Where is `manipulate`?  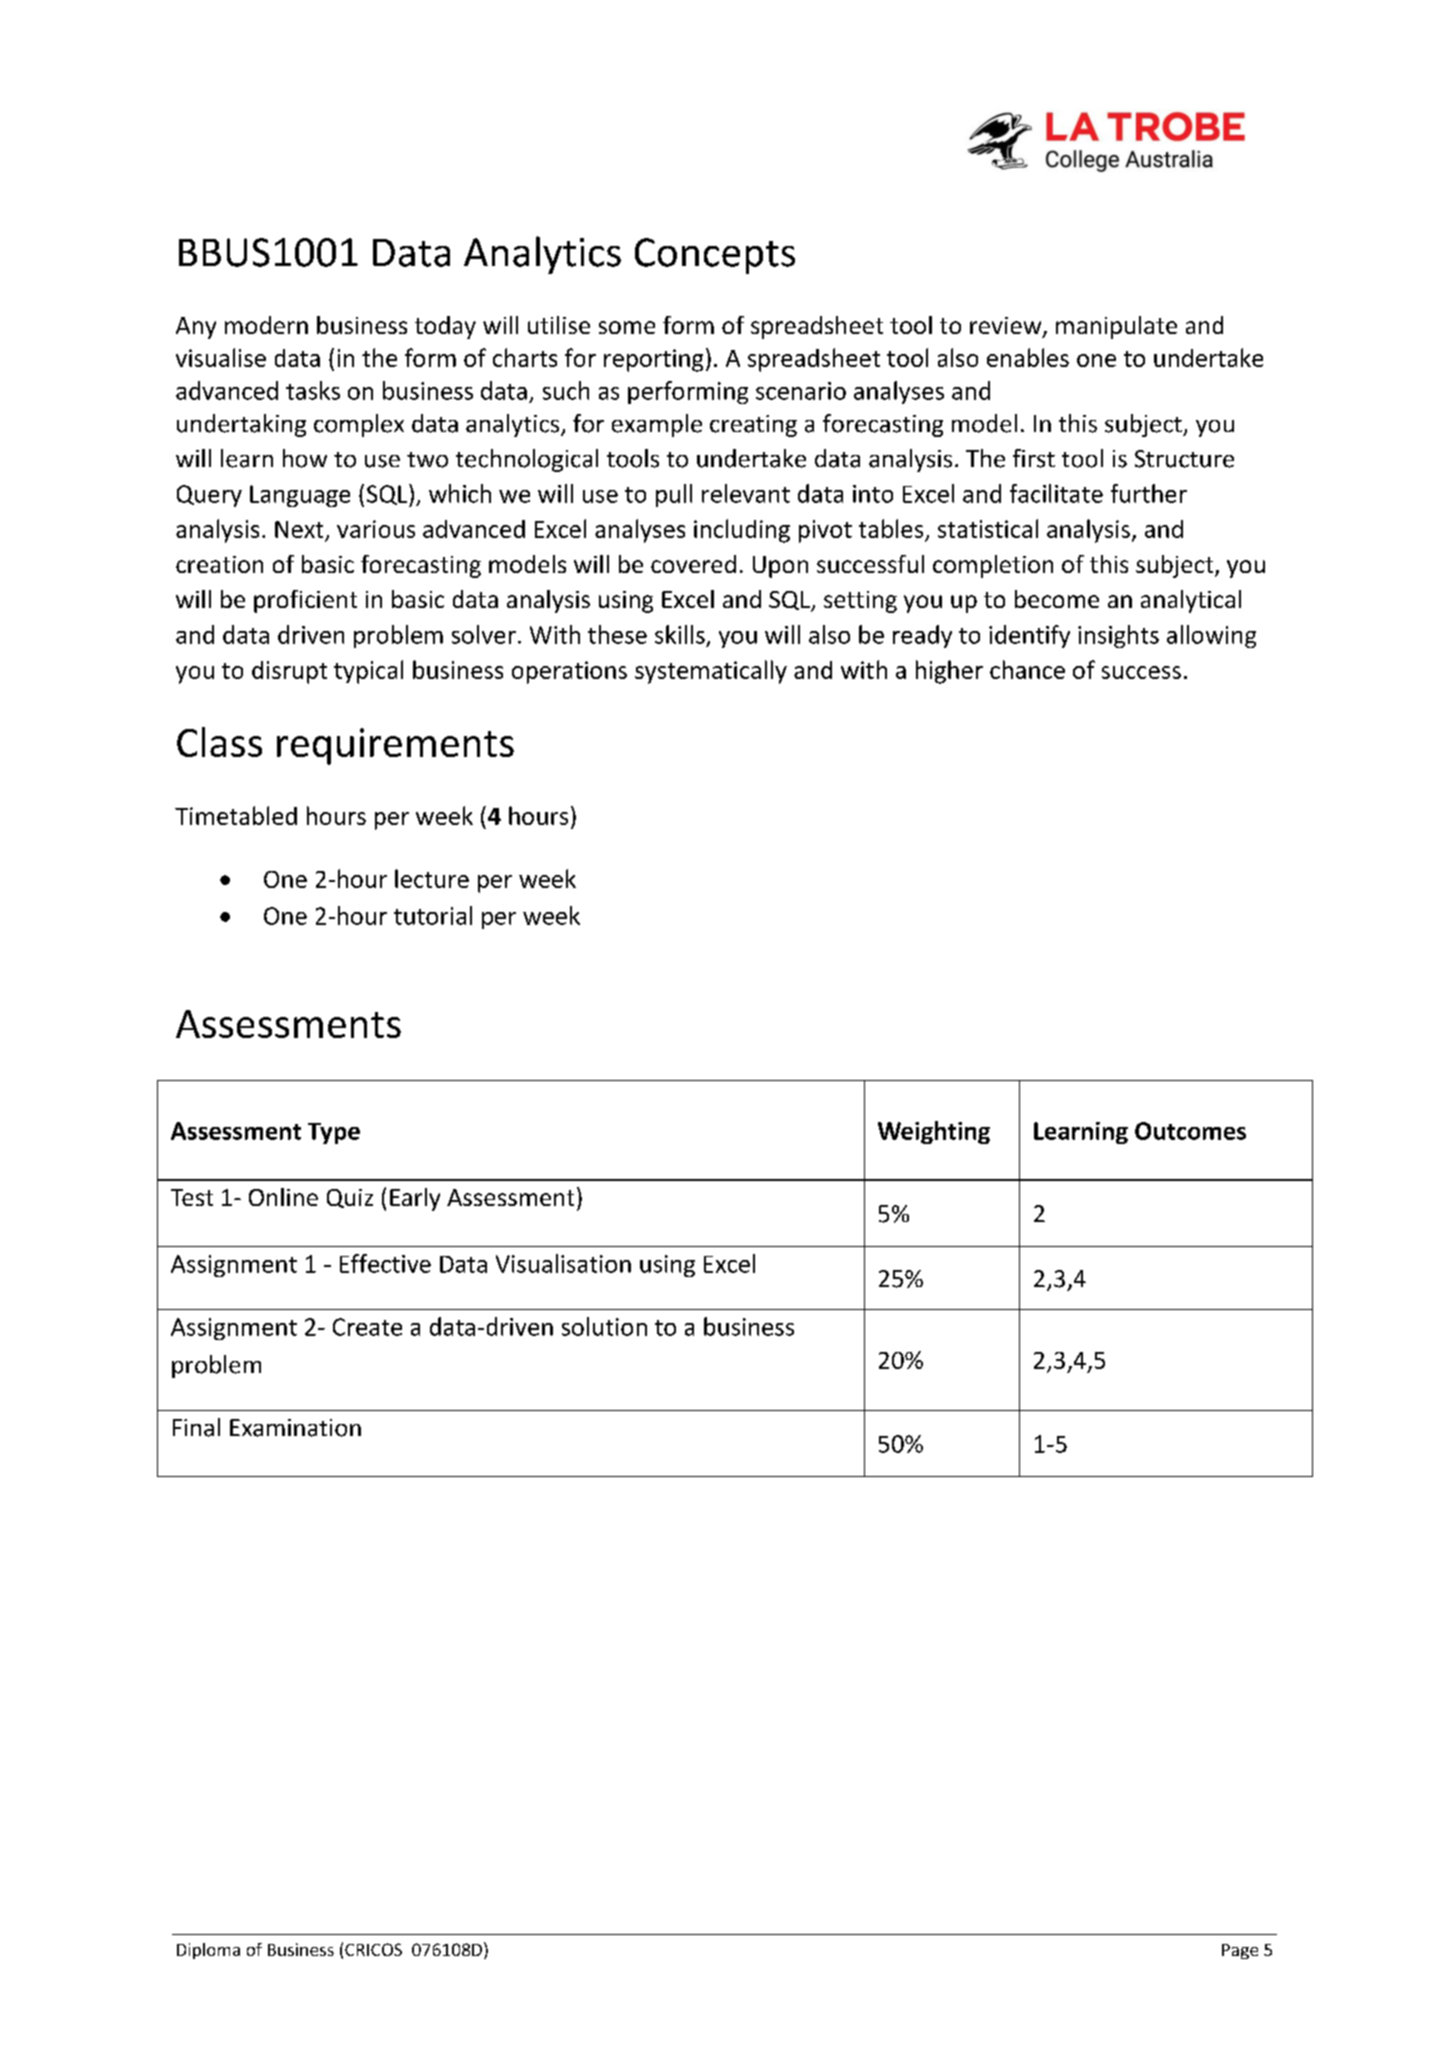 manipulate is located at coordinates (1116, 327).
